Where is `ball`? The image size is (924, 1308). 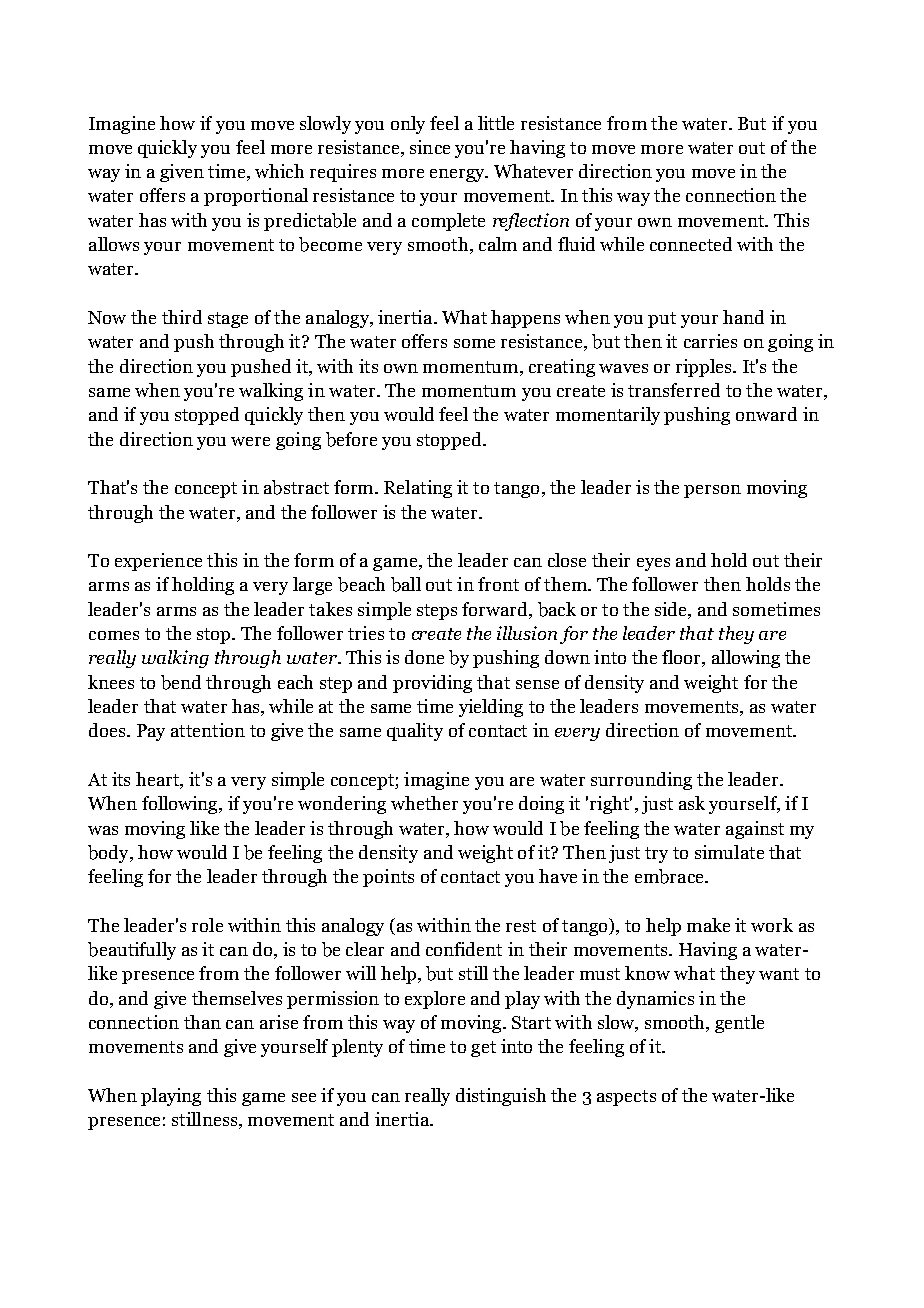
ball is located at coordinates (406, 584).
